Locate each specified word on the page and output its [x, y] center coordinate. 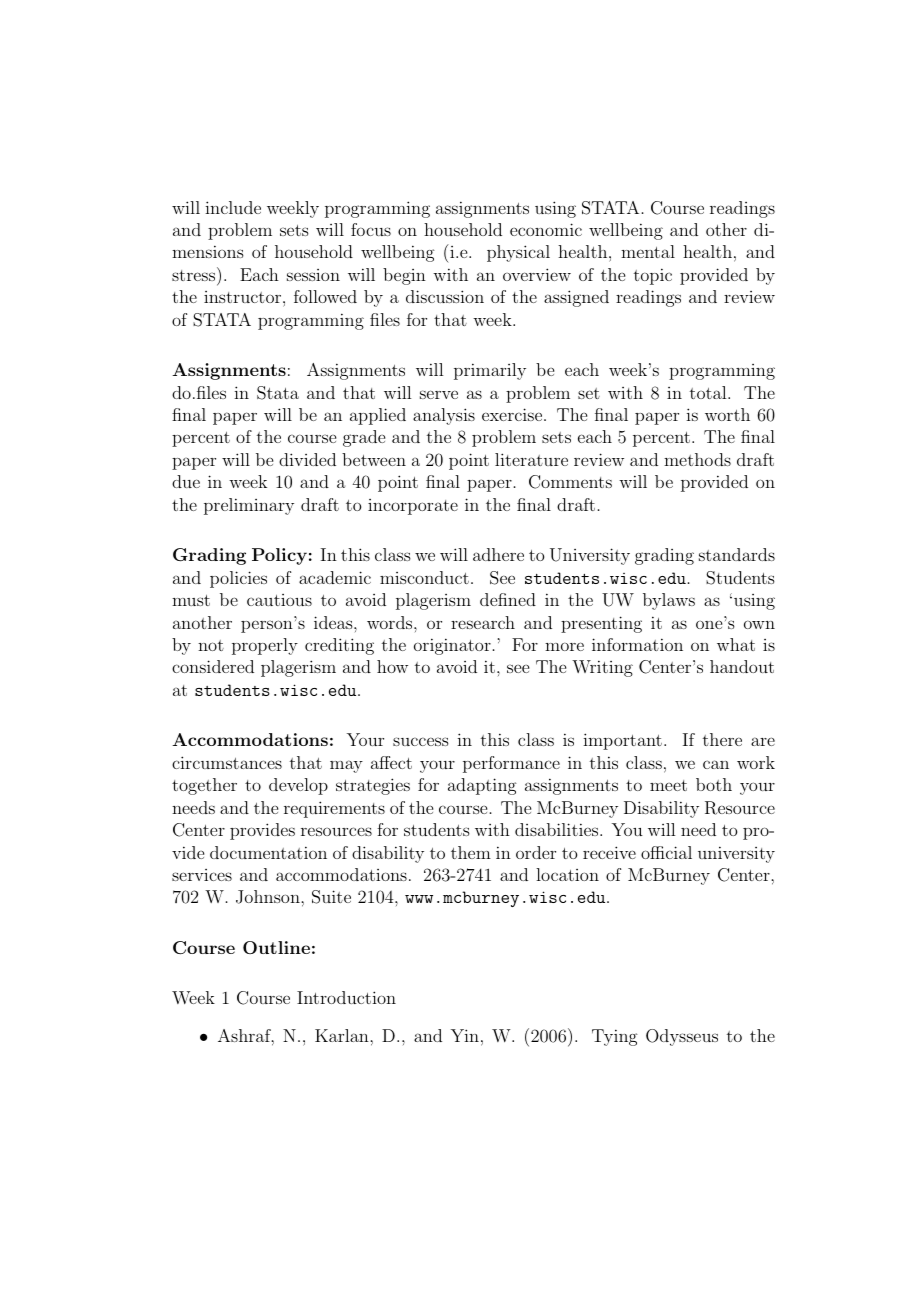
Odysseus [682, 1037]
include [233, 207]
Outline [276, 947]
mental [648, 251]
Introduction [346, 997]
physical [518, 253]
